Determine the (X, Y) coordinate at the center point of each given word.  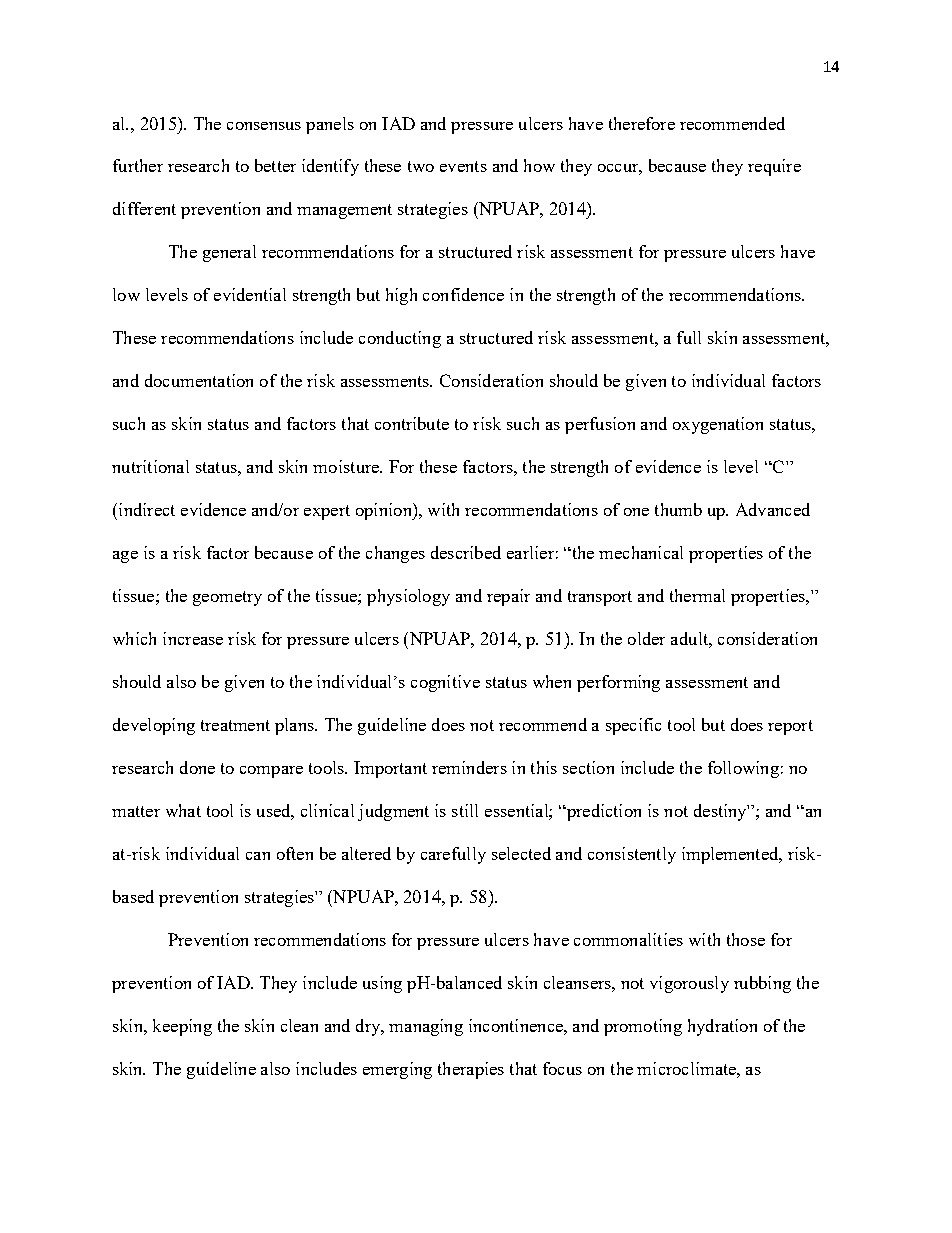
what (183, 810)
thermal (697, 595)
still (465, 810)
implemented (731, 855)
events (463, 166)
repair (508, 597)
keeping (182, 1027)
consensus (264, 126)
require (774, 167)
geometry (227, 598)
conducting (400, 339)
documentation (199, 380)
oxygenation (718, 425)
